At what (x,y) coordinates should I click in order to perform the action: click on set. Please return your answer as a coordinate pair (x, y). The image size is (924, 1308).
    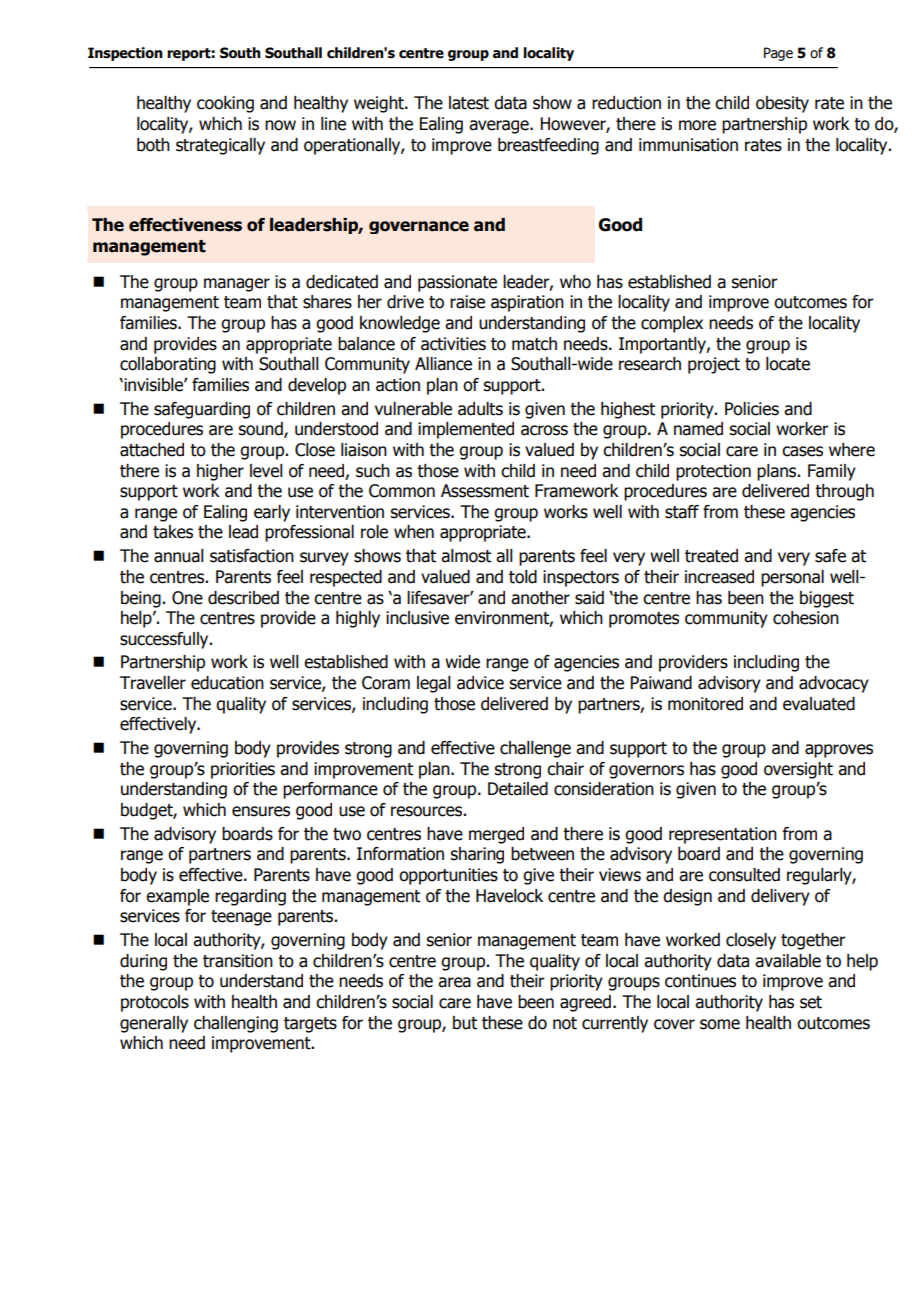
    Looking at the image, I should click on (811, 1002).
